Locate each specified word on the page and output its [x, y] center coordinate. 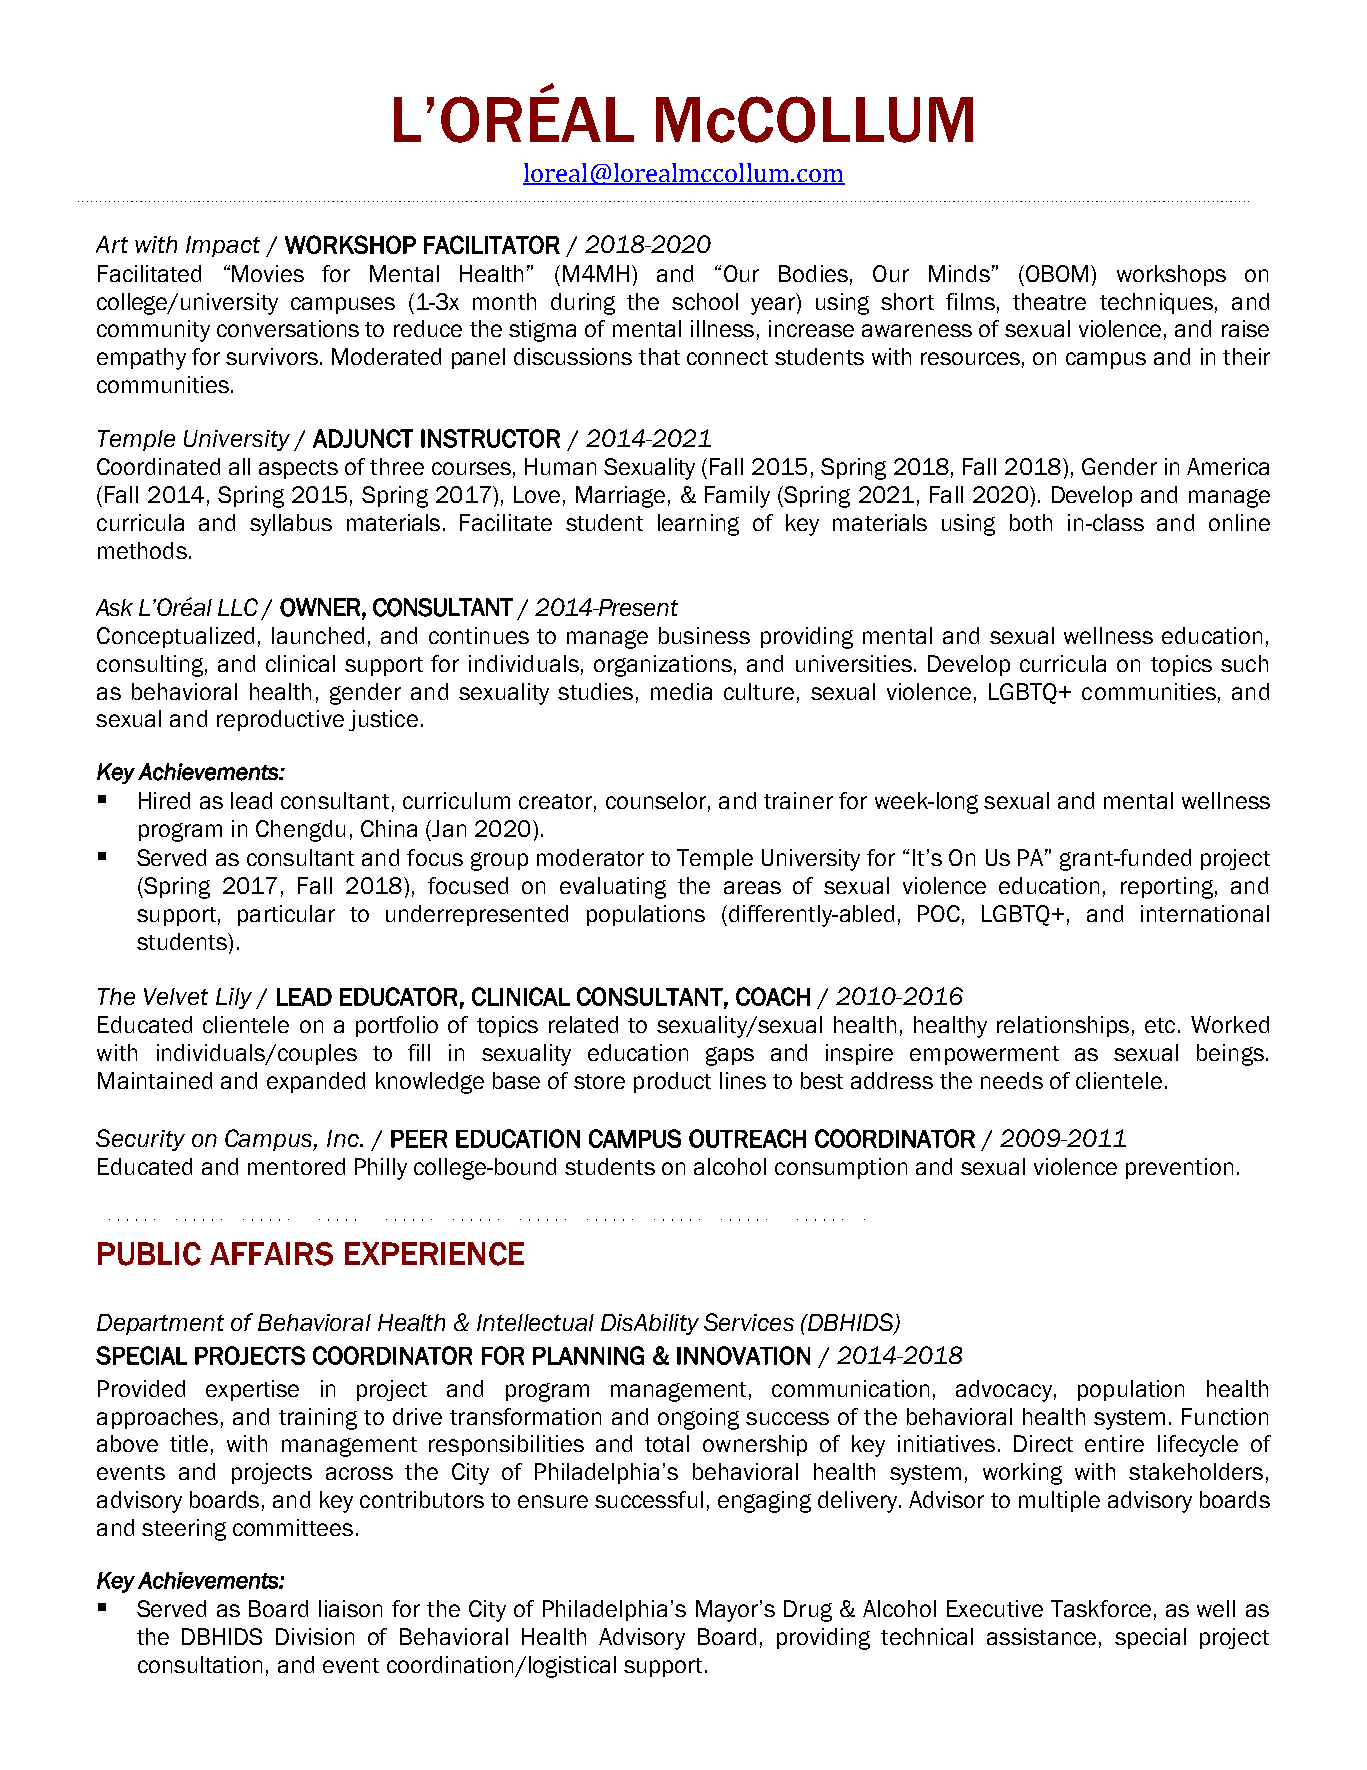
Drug [808, 1611]
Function [1225, 1416]
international [1205, 913]
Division [315, 1636]
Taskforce [1101, 1608]
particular [286, 915]
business [704, 635]
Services [749, 1322]
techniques [1156, 303]
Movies [268, 273]
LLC [238, 607]
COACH [773, 996]
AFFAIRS [271, 1254]
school [705, 301]
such [1244, 663]
